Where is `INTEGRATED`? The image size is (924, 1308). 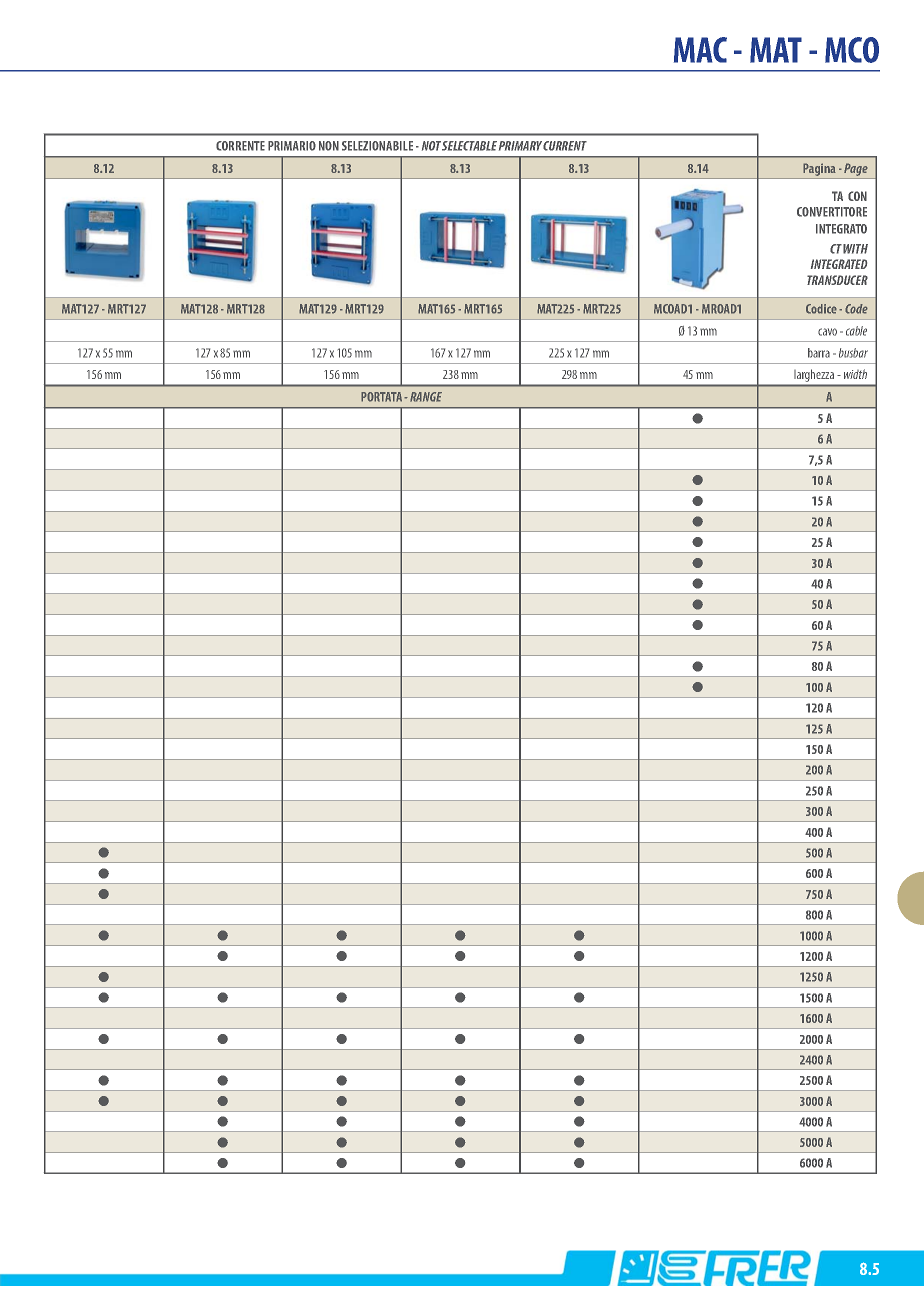 INTEGRATED is located at coordinates (839, 264).
